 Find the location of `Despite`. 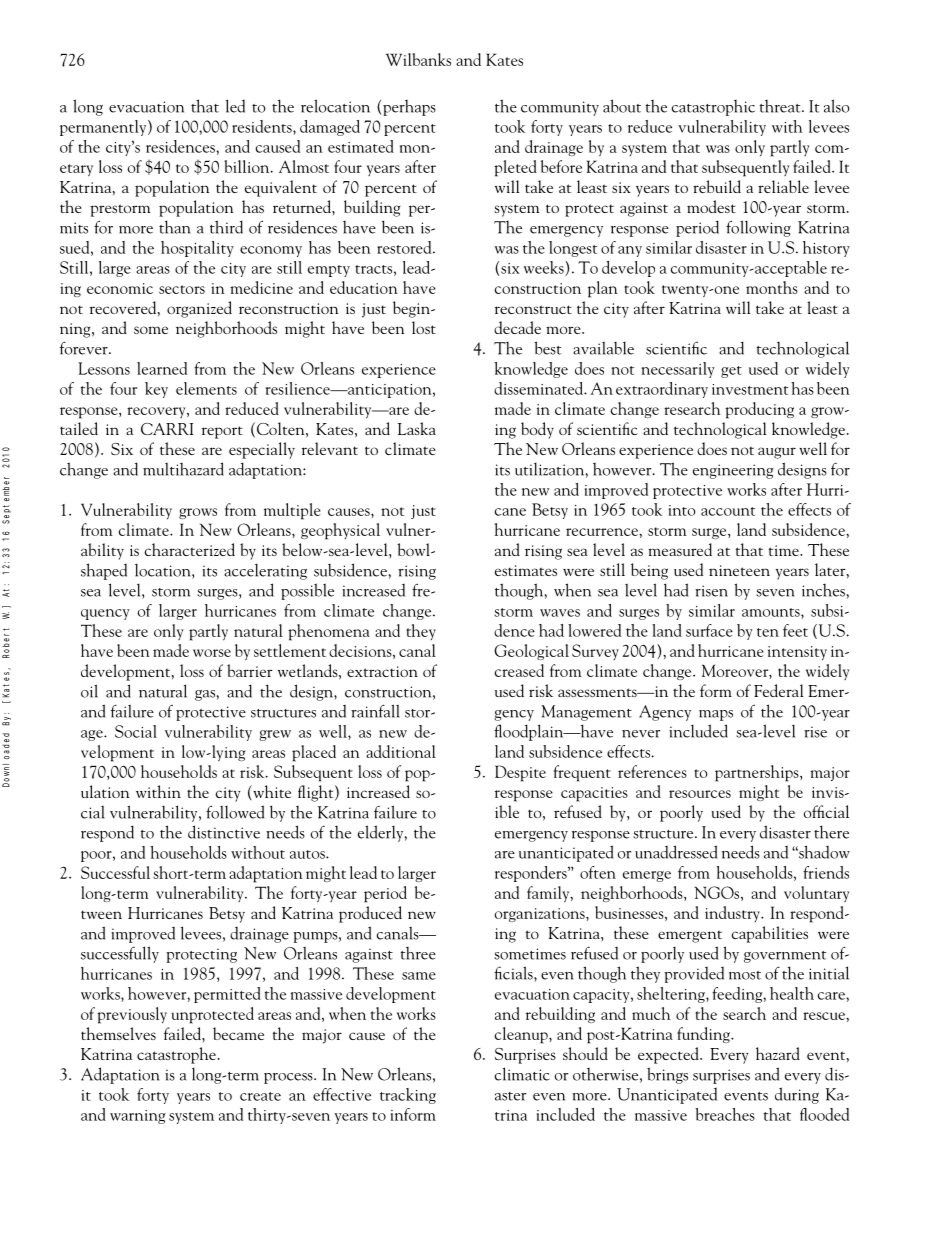

Despite is located at coordinates (520, 773).
